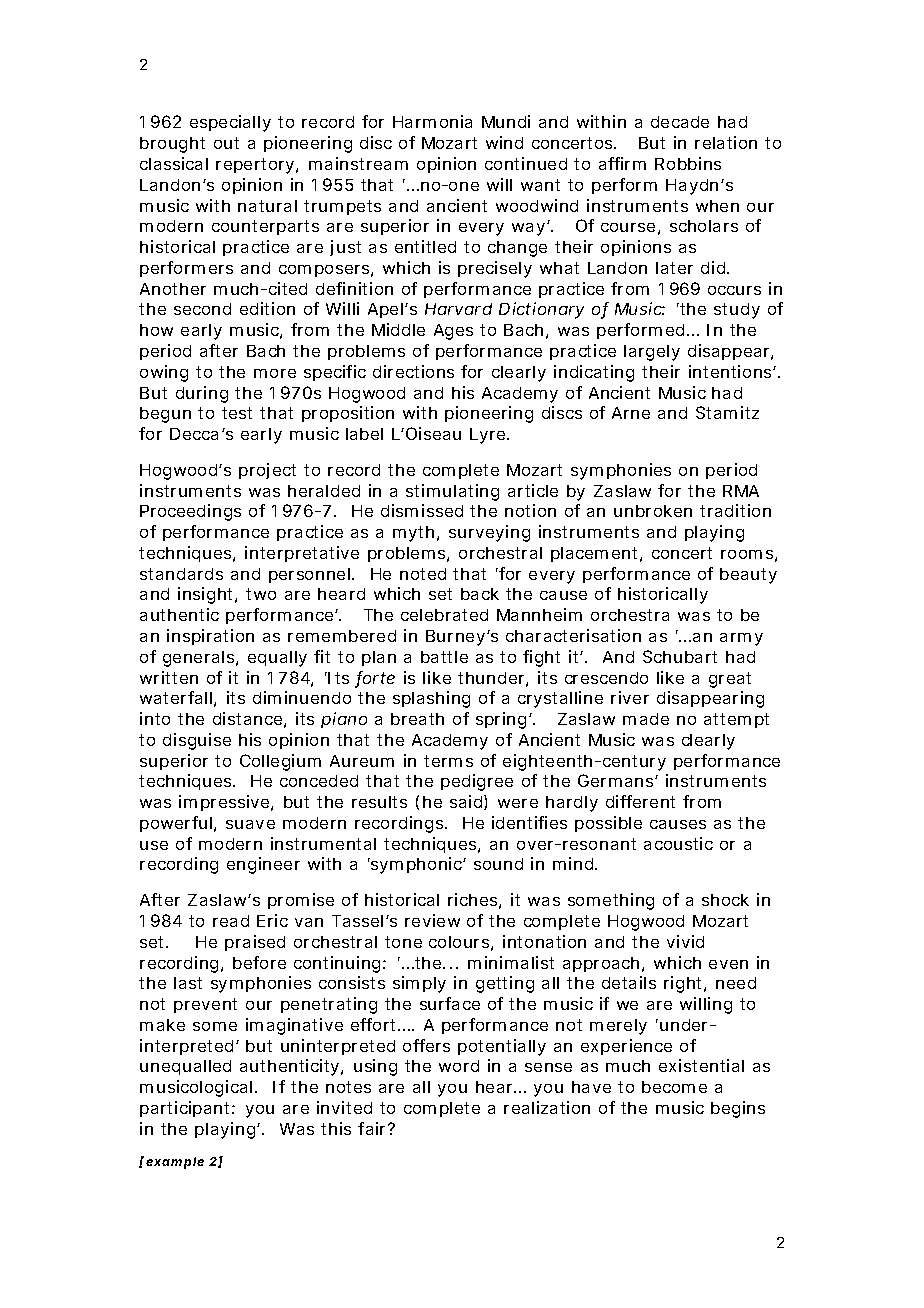 Image resolution: width=924 pixels, height=1308 pixels. I want to click on inspiration, so click(210, 637).
